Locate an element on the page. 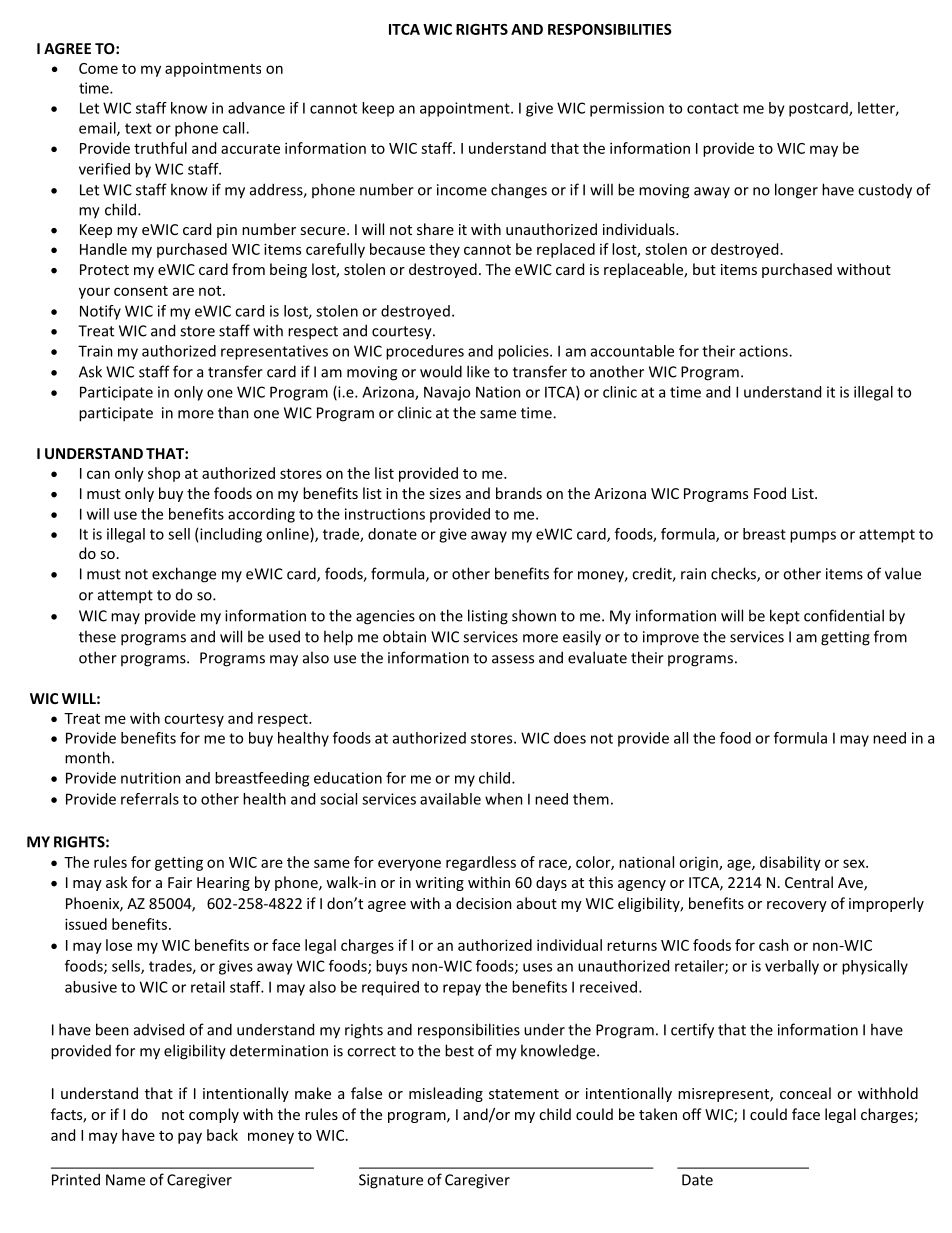  truthful is located at coordinates (160, 148).
